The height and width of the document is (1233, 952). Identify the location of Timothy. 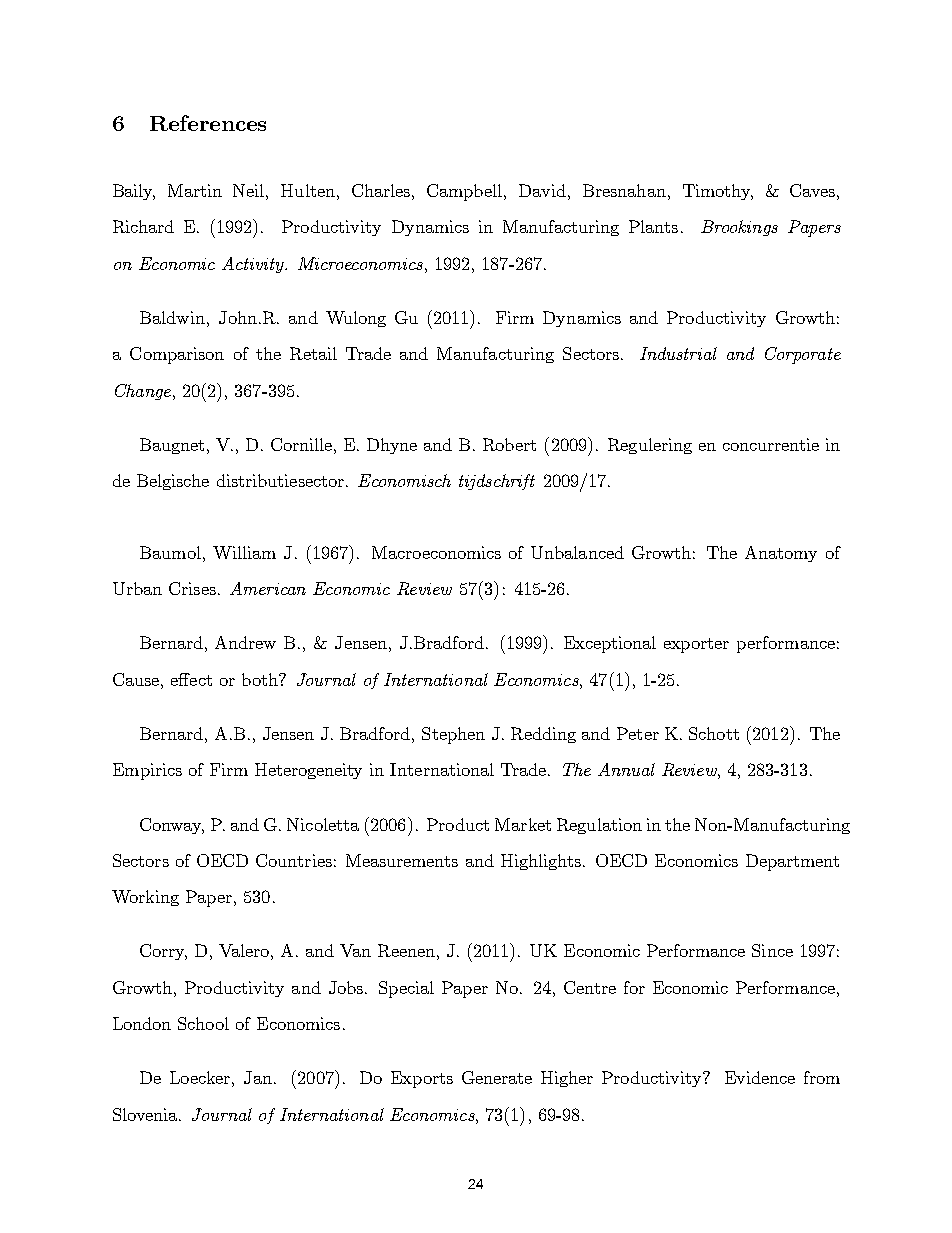
(718, 192).
